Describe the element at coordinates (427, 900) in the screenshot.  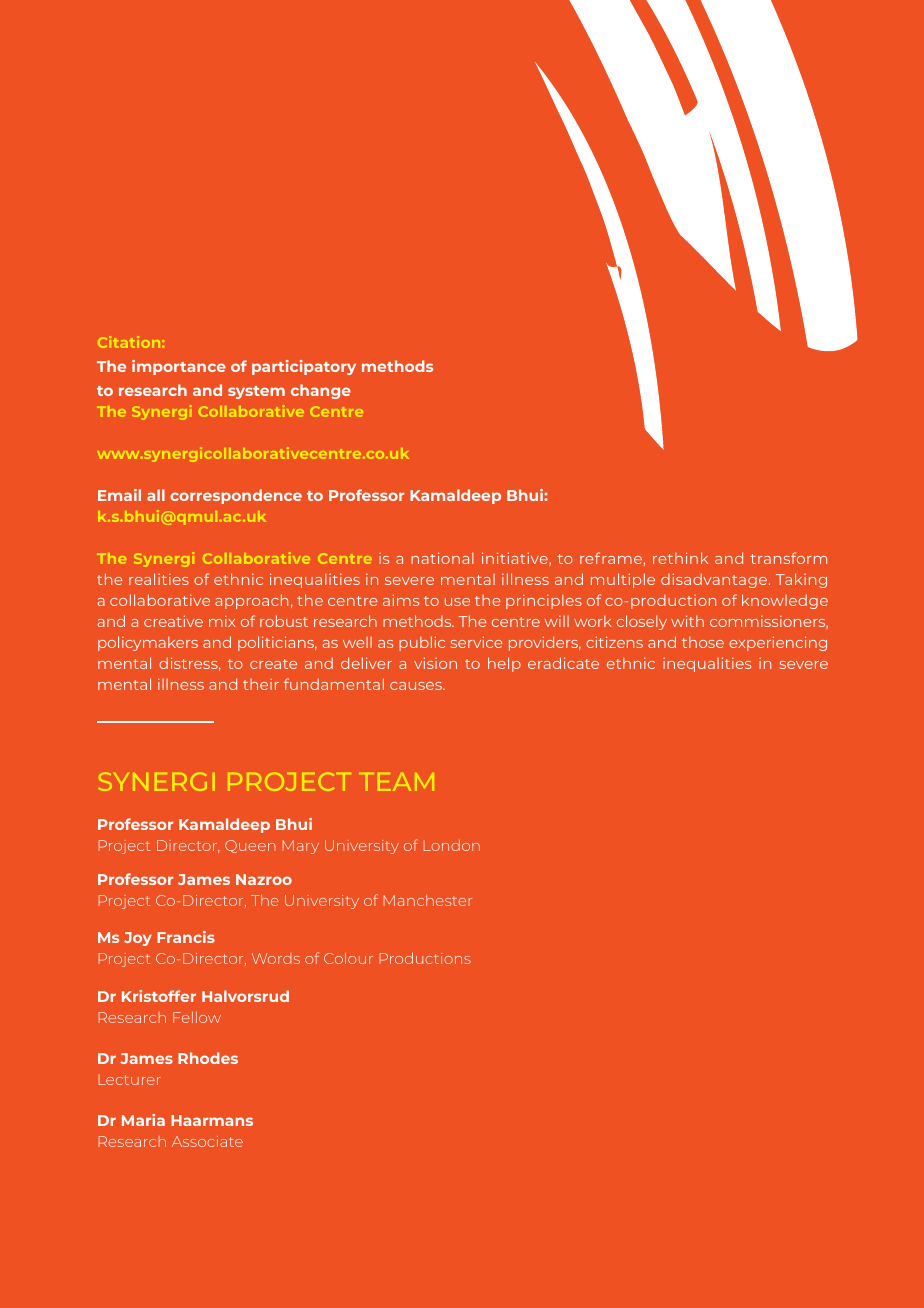
I see `Manchester` at that location.
